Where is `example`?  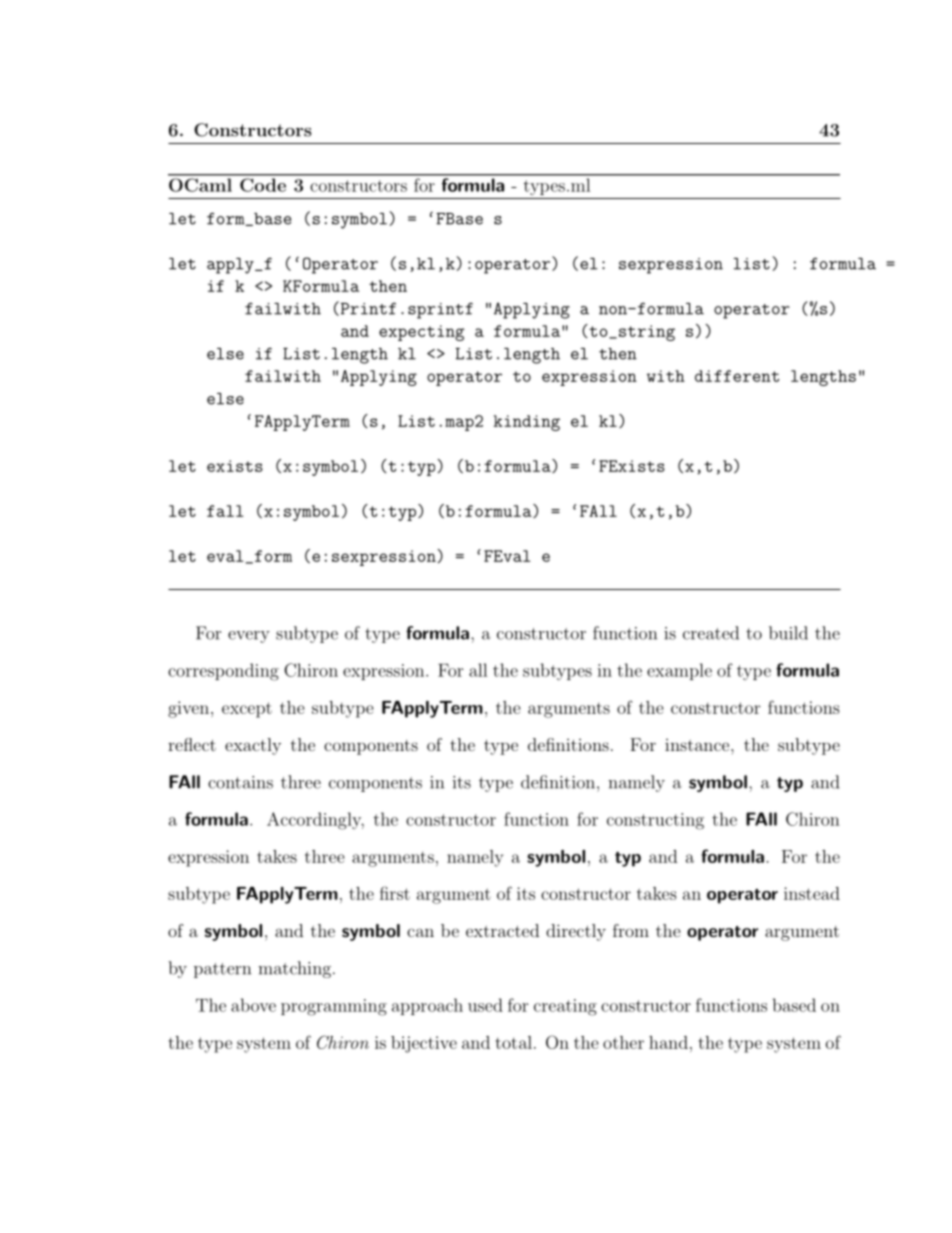 example is located at coordinates (679, 671).
